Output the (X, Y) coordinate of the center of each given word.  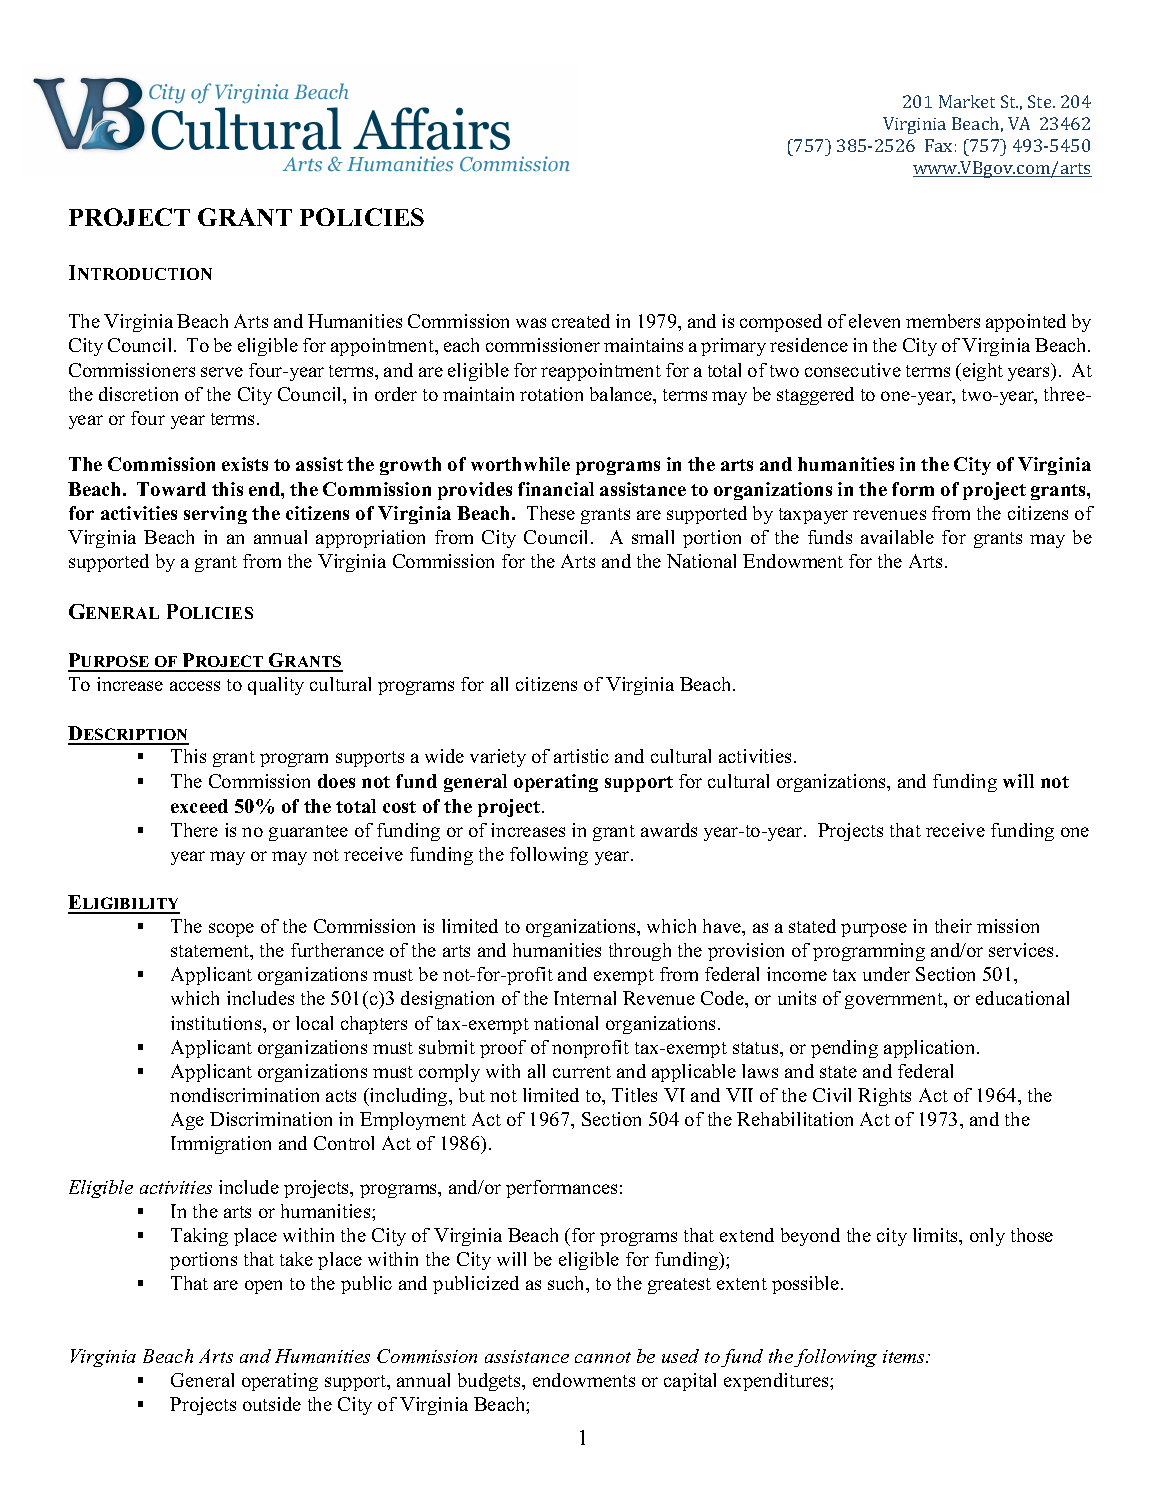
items (905, 1356)
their (953, 926)
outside (272, 1404)
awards (669, 830)
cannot (603, 1357)
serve (222, 372)
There (194, 830)
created (581, 321)
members (943, 321)
